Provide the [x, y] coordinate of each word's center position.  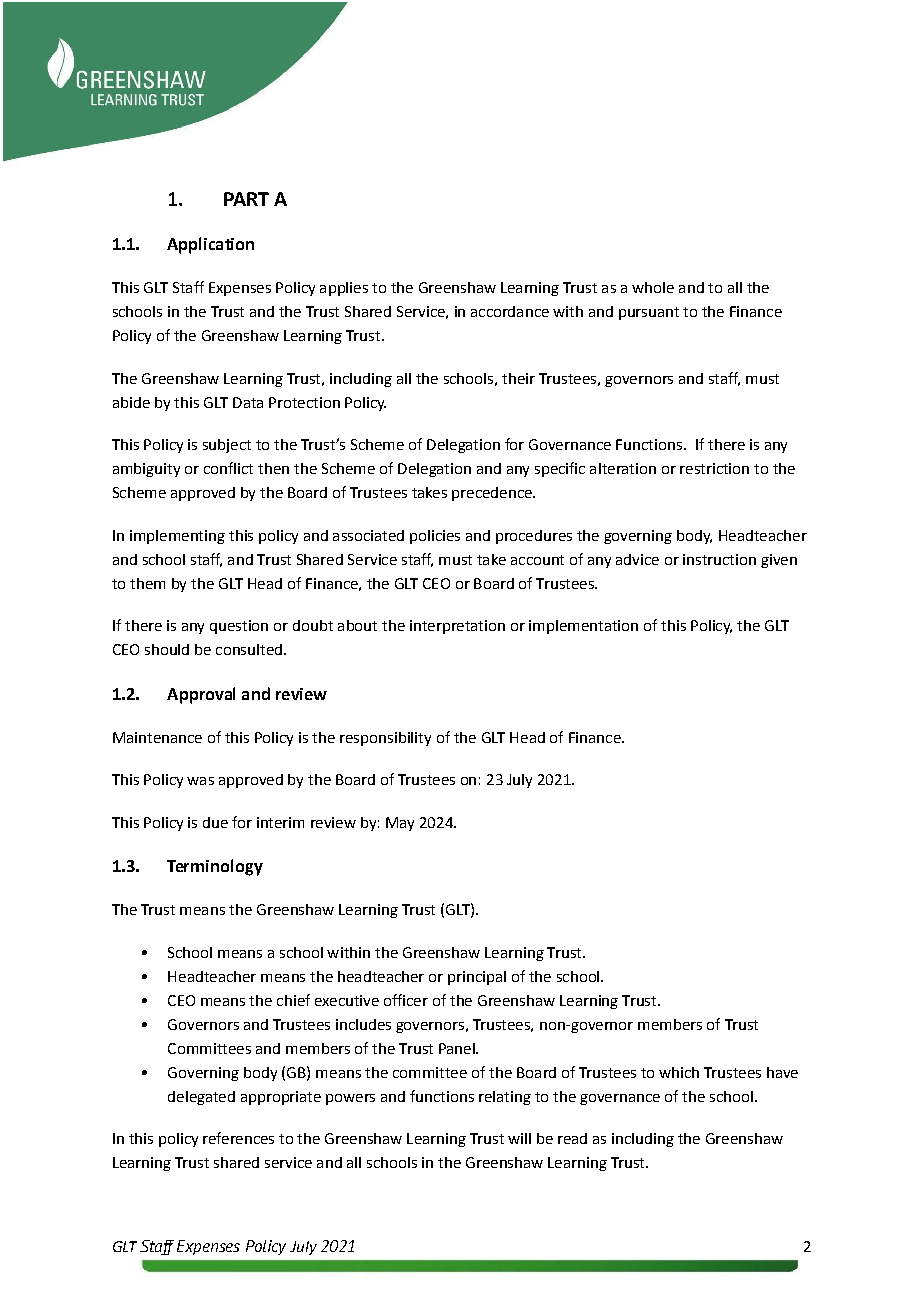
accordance [510, 311]
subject [227, 446]
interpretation [457, 627]
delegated [201, 1098]
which [679, 1072]
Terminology [215, 867]
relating [505, 1098]
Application [210, 245]
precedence [493, 494]
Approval [201, 695]
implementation [583, 627]
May [400, 824]
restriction [714, 468]
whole [653, 287]
